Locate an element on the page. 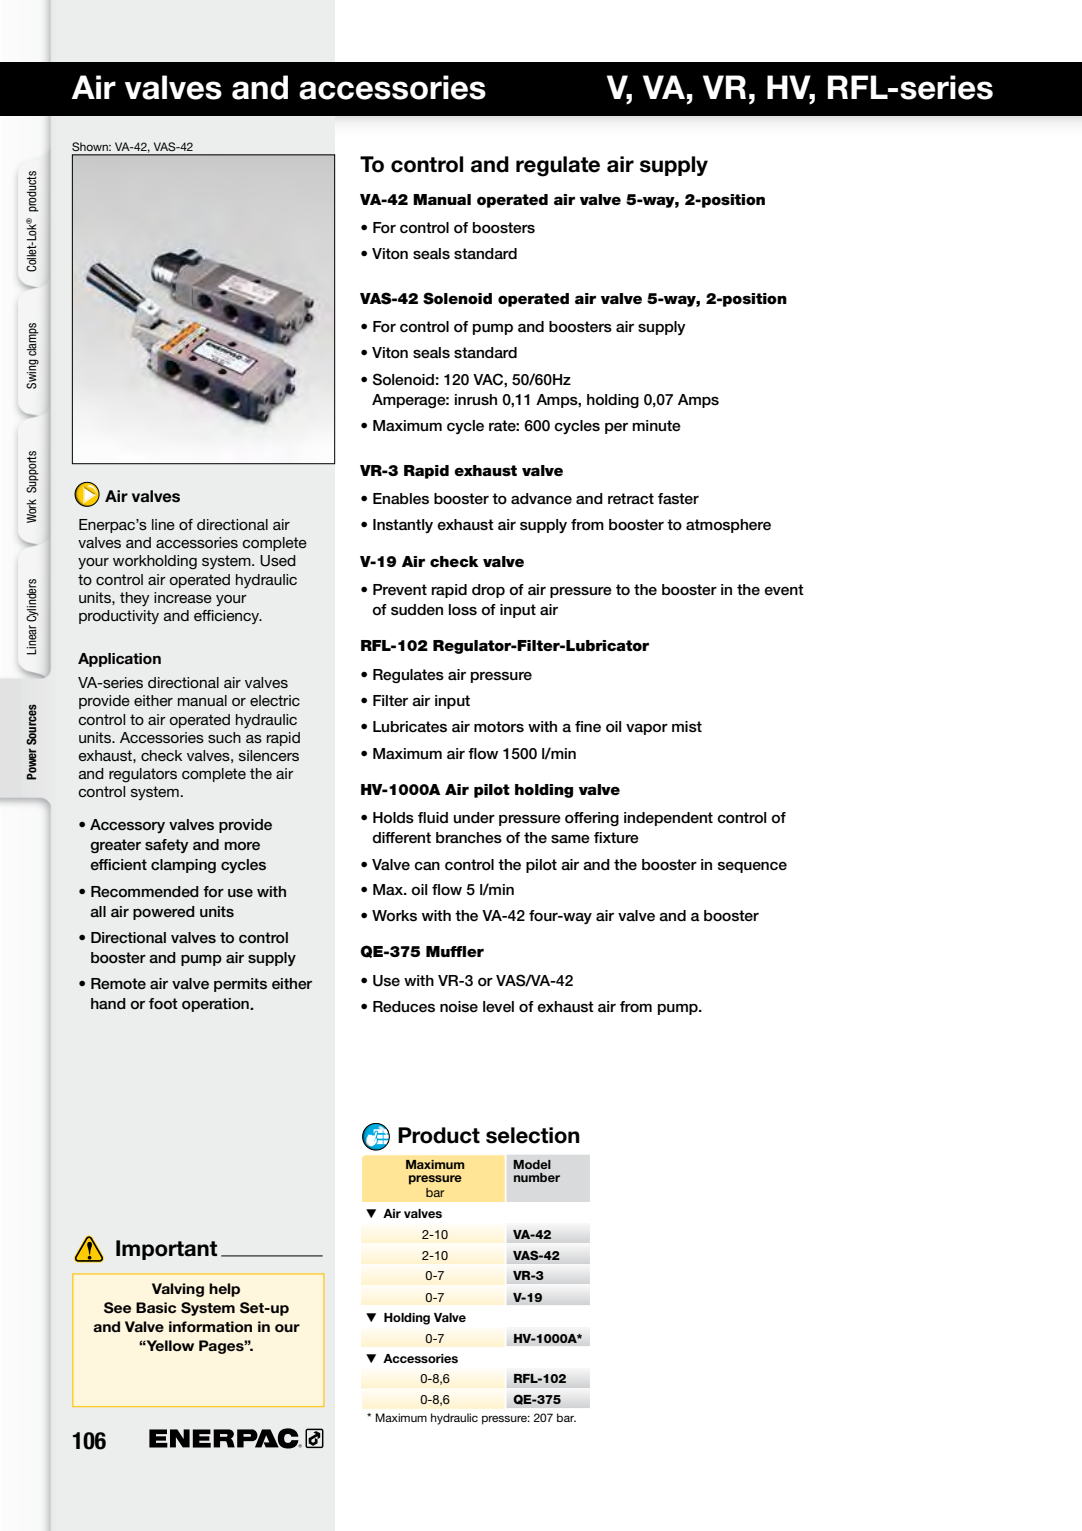 This document has width=1082, height=1531. inrush is located at coordinates (476, 400).
